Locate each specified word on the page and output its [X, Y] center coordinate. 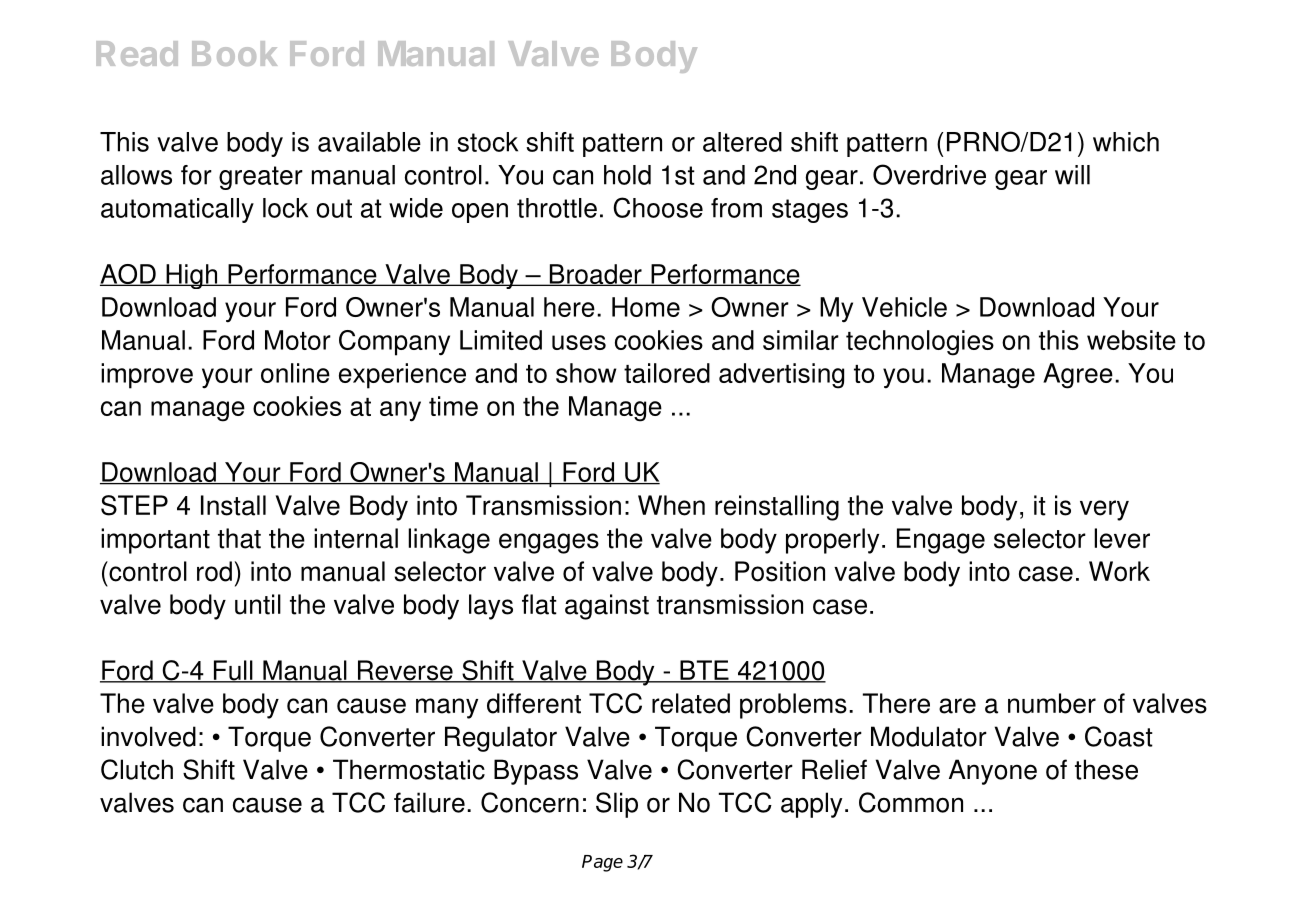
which [1126, 142]
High [191, 276]
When [671, 505]
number [1052, 703]
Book [234, 53]
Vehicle [904, 307]
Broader [595, 275]
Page [602, 863]
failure [429, 802]
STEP [134, 505]
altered [742, 142]
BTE [704, 671]
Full [233, 671]
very [1104, 510]
